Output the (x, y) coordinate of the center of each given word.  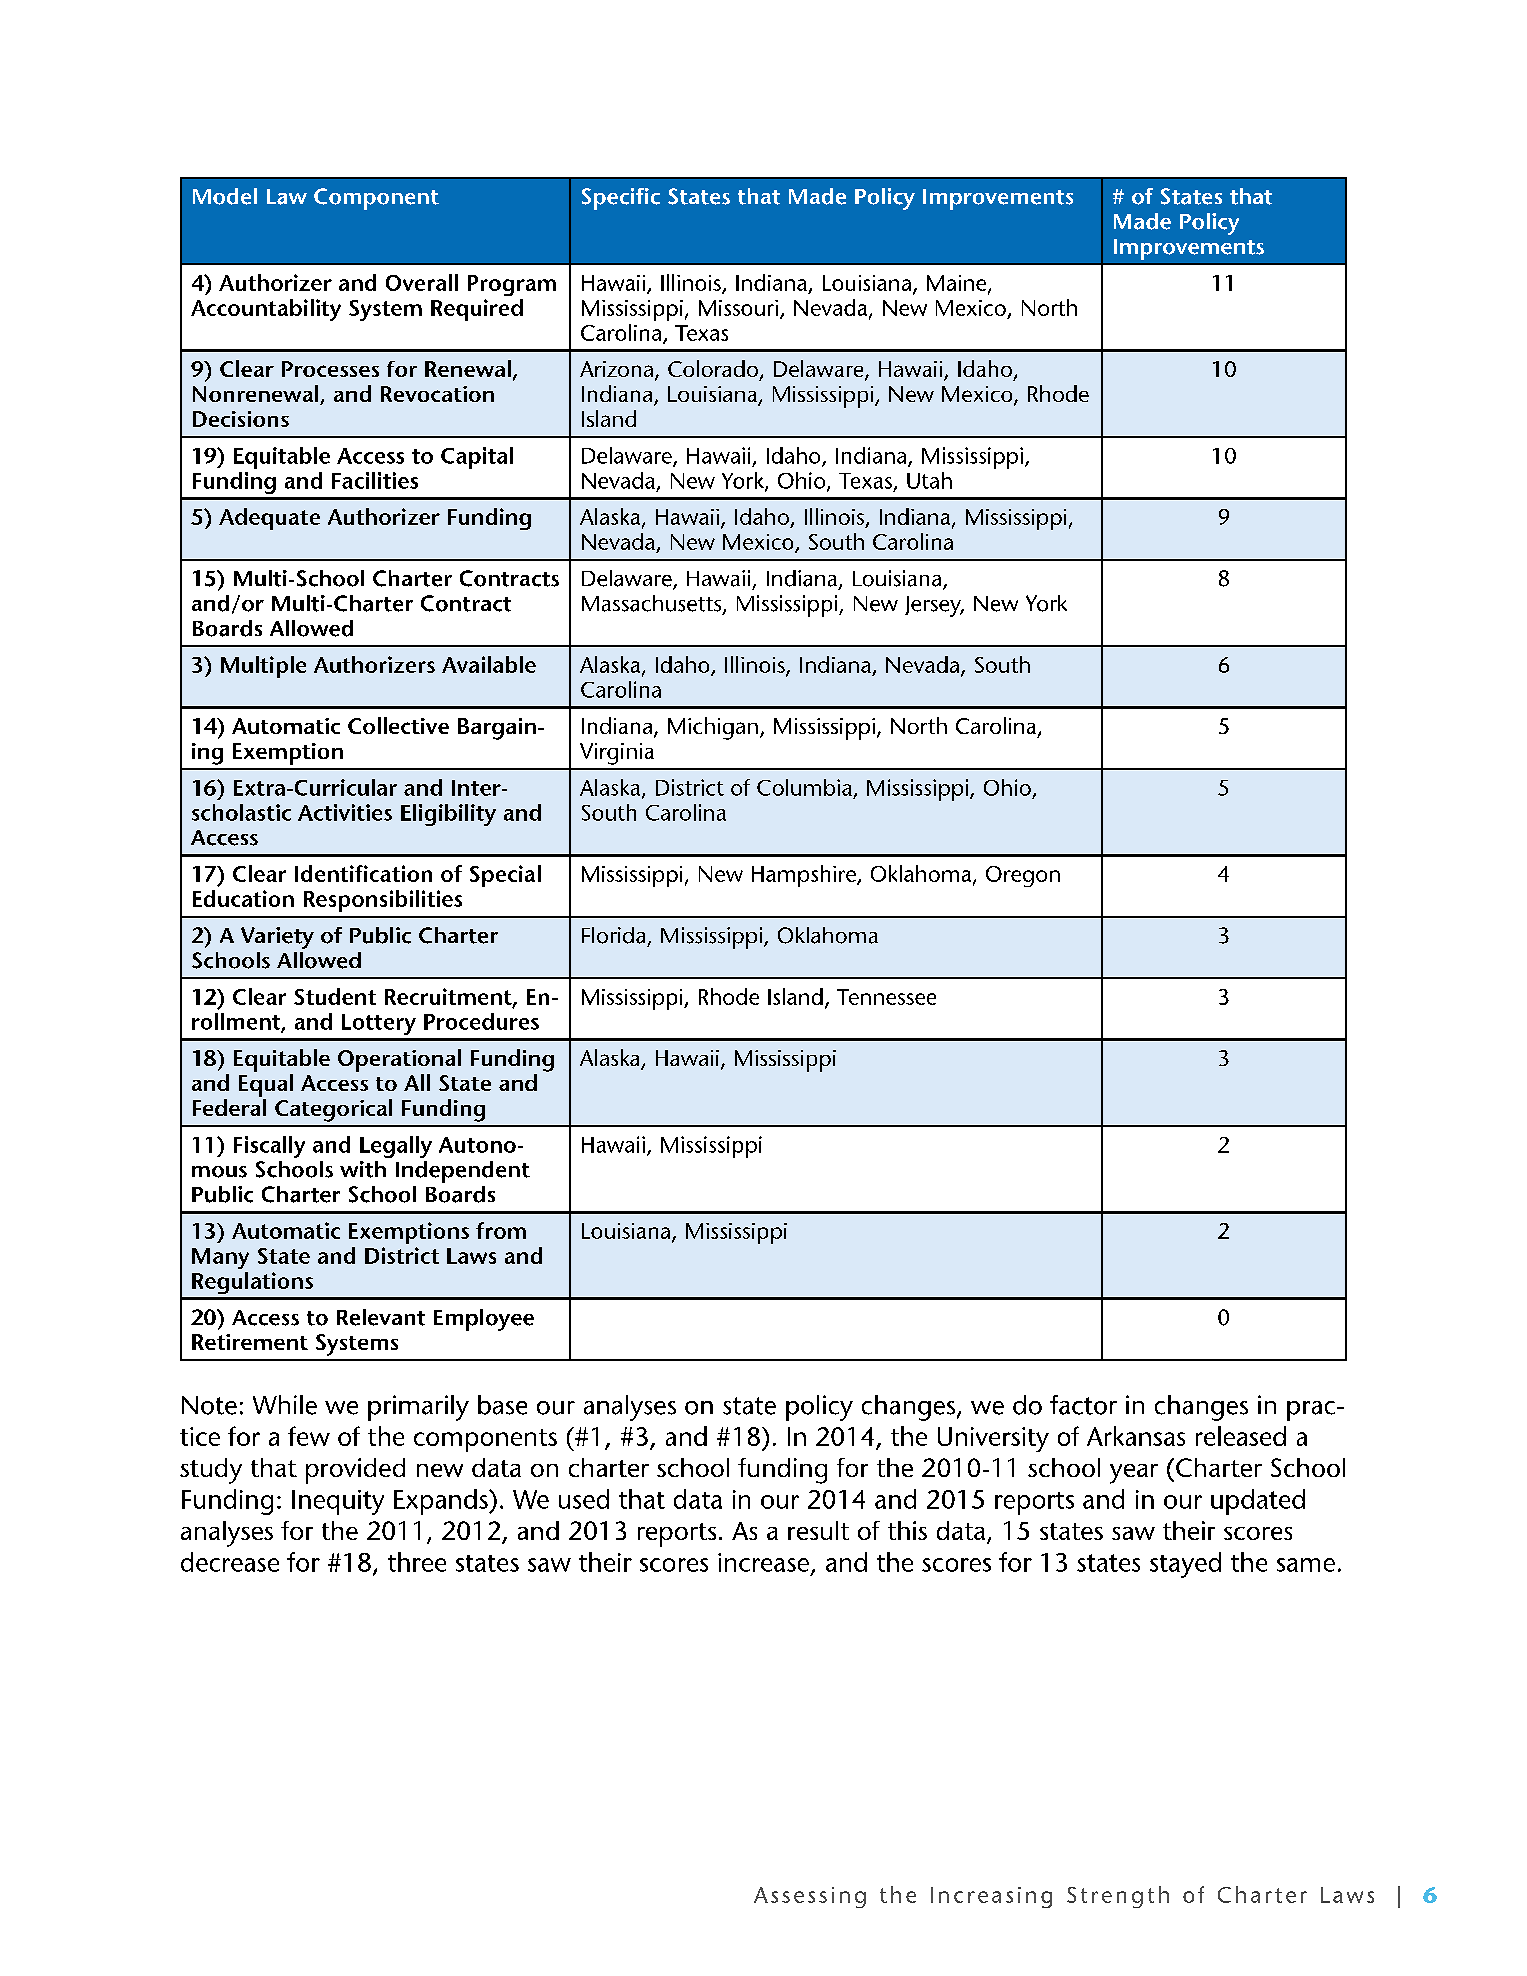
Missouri (740, 309)
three (417, 1562)
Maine (958, 284)
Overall (422, 282)
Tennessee (886, 997)
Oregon (1023, 876)
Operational (399, 1060)
